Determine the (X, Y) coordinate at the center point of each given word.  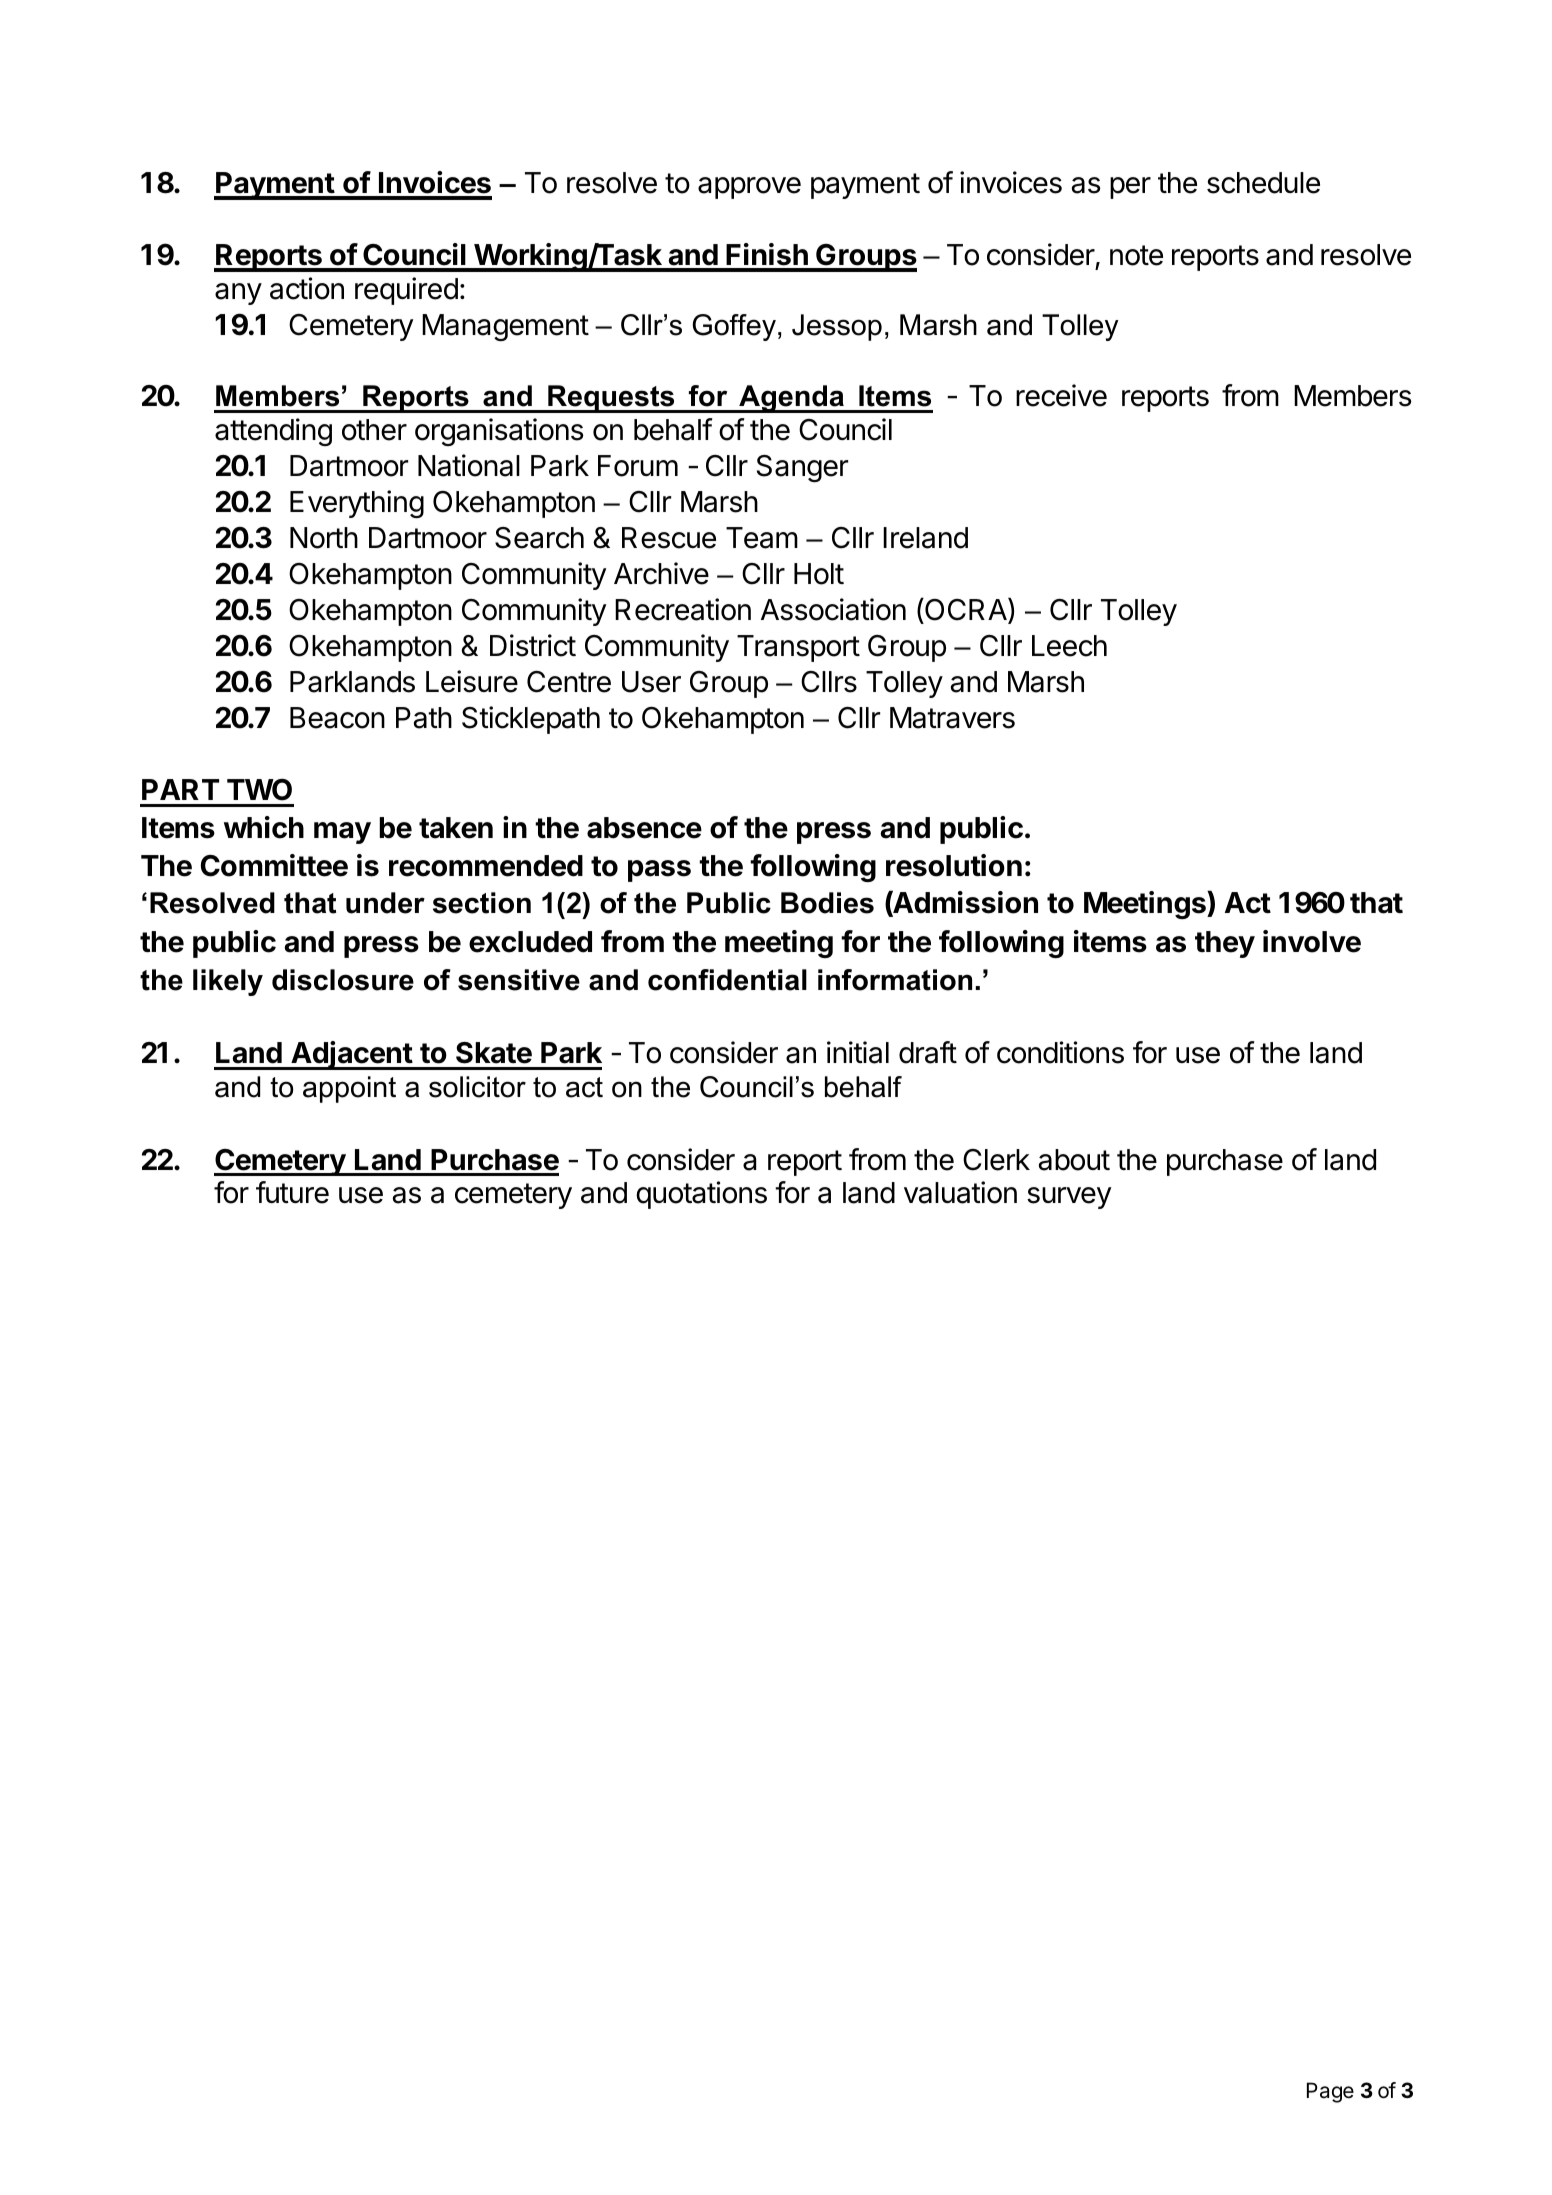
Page (1330, 2092)
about (1074, 1160)
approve (749, 188)
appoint (349, 1089)
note (1136, 255)
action (307, 288)
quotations (701, 1195)
